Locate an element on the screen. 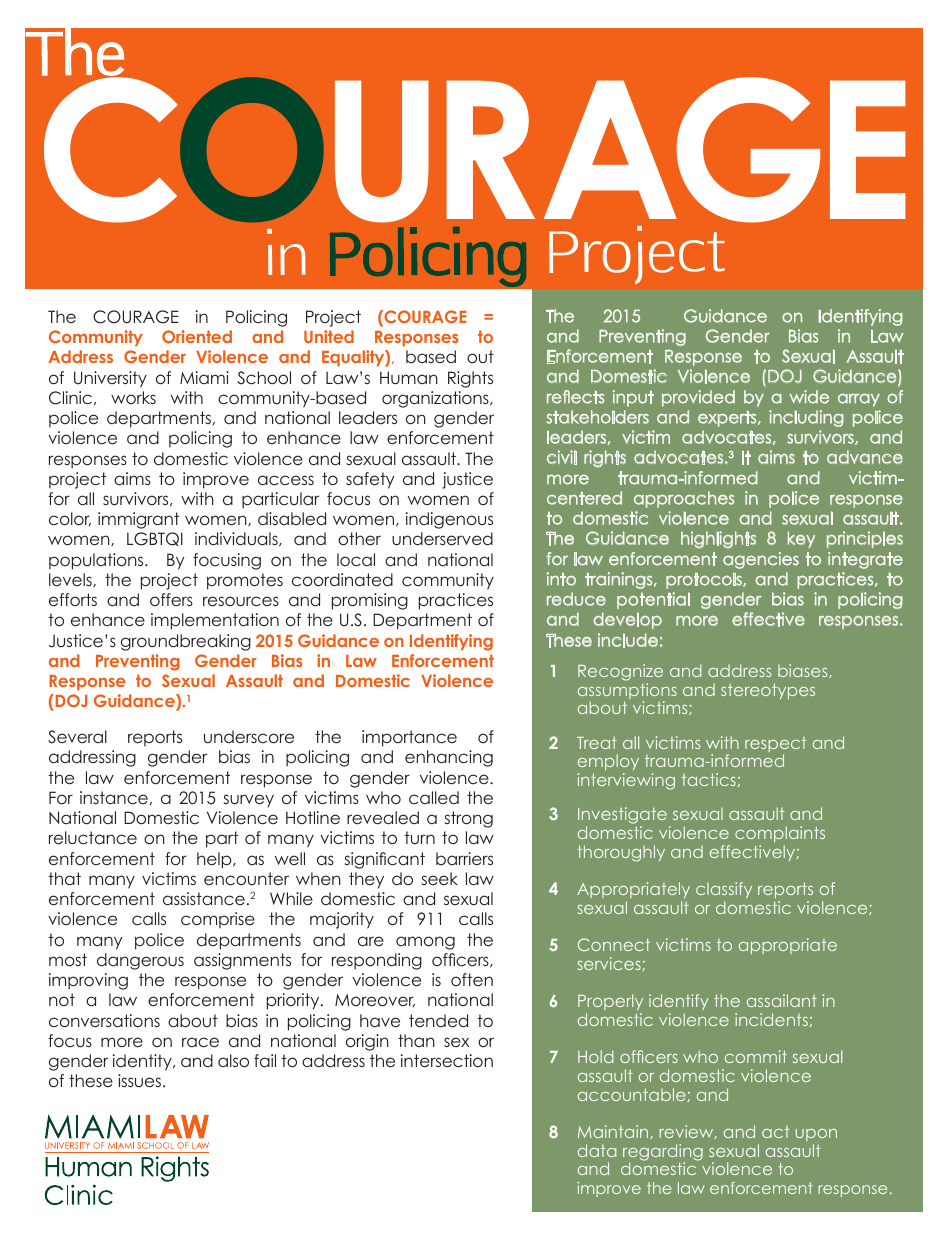 The image size is (952, 1233). stereotypes is located at coordinates (768, 691).
